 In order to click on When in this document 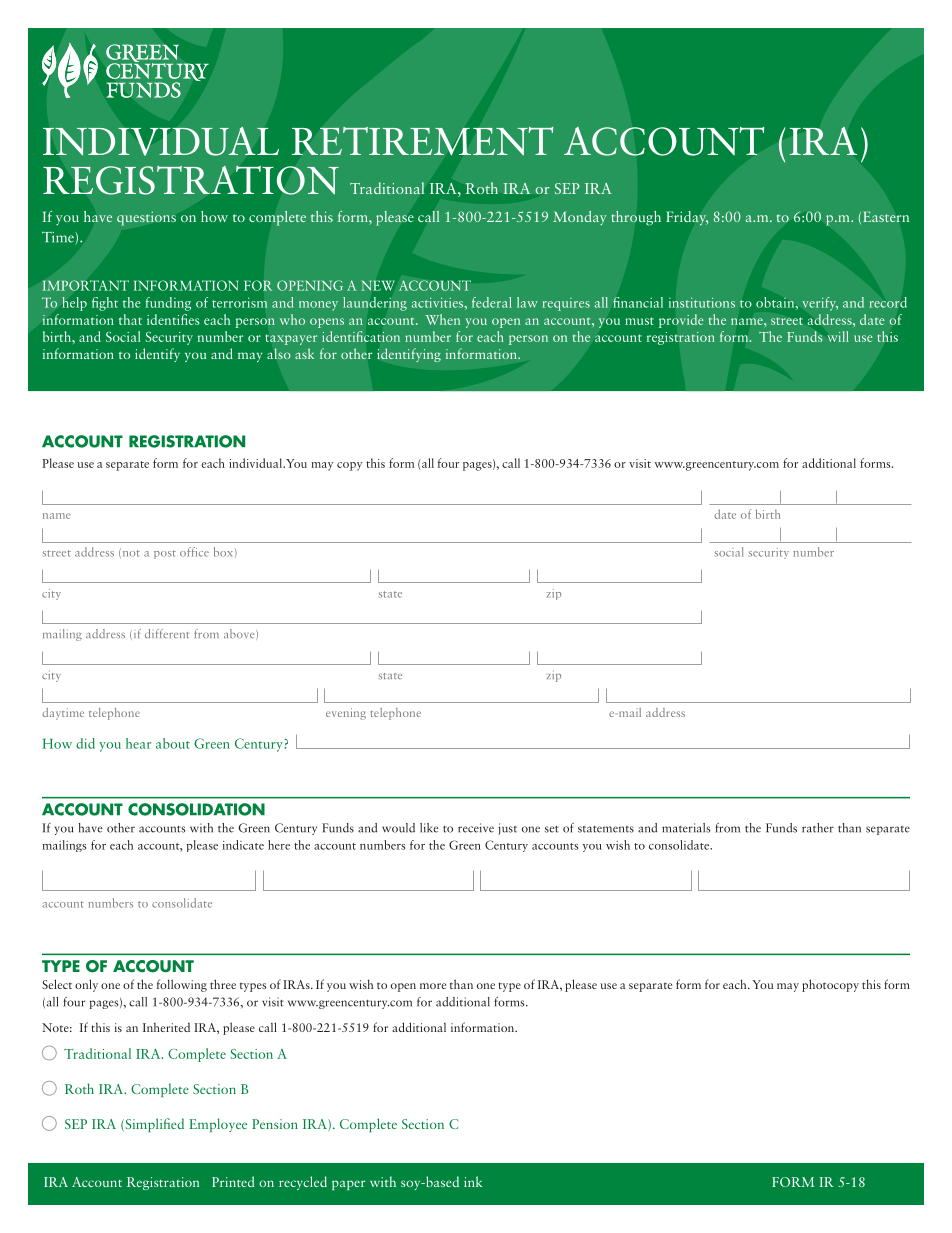, I will do `click(442, 319)`.
